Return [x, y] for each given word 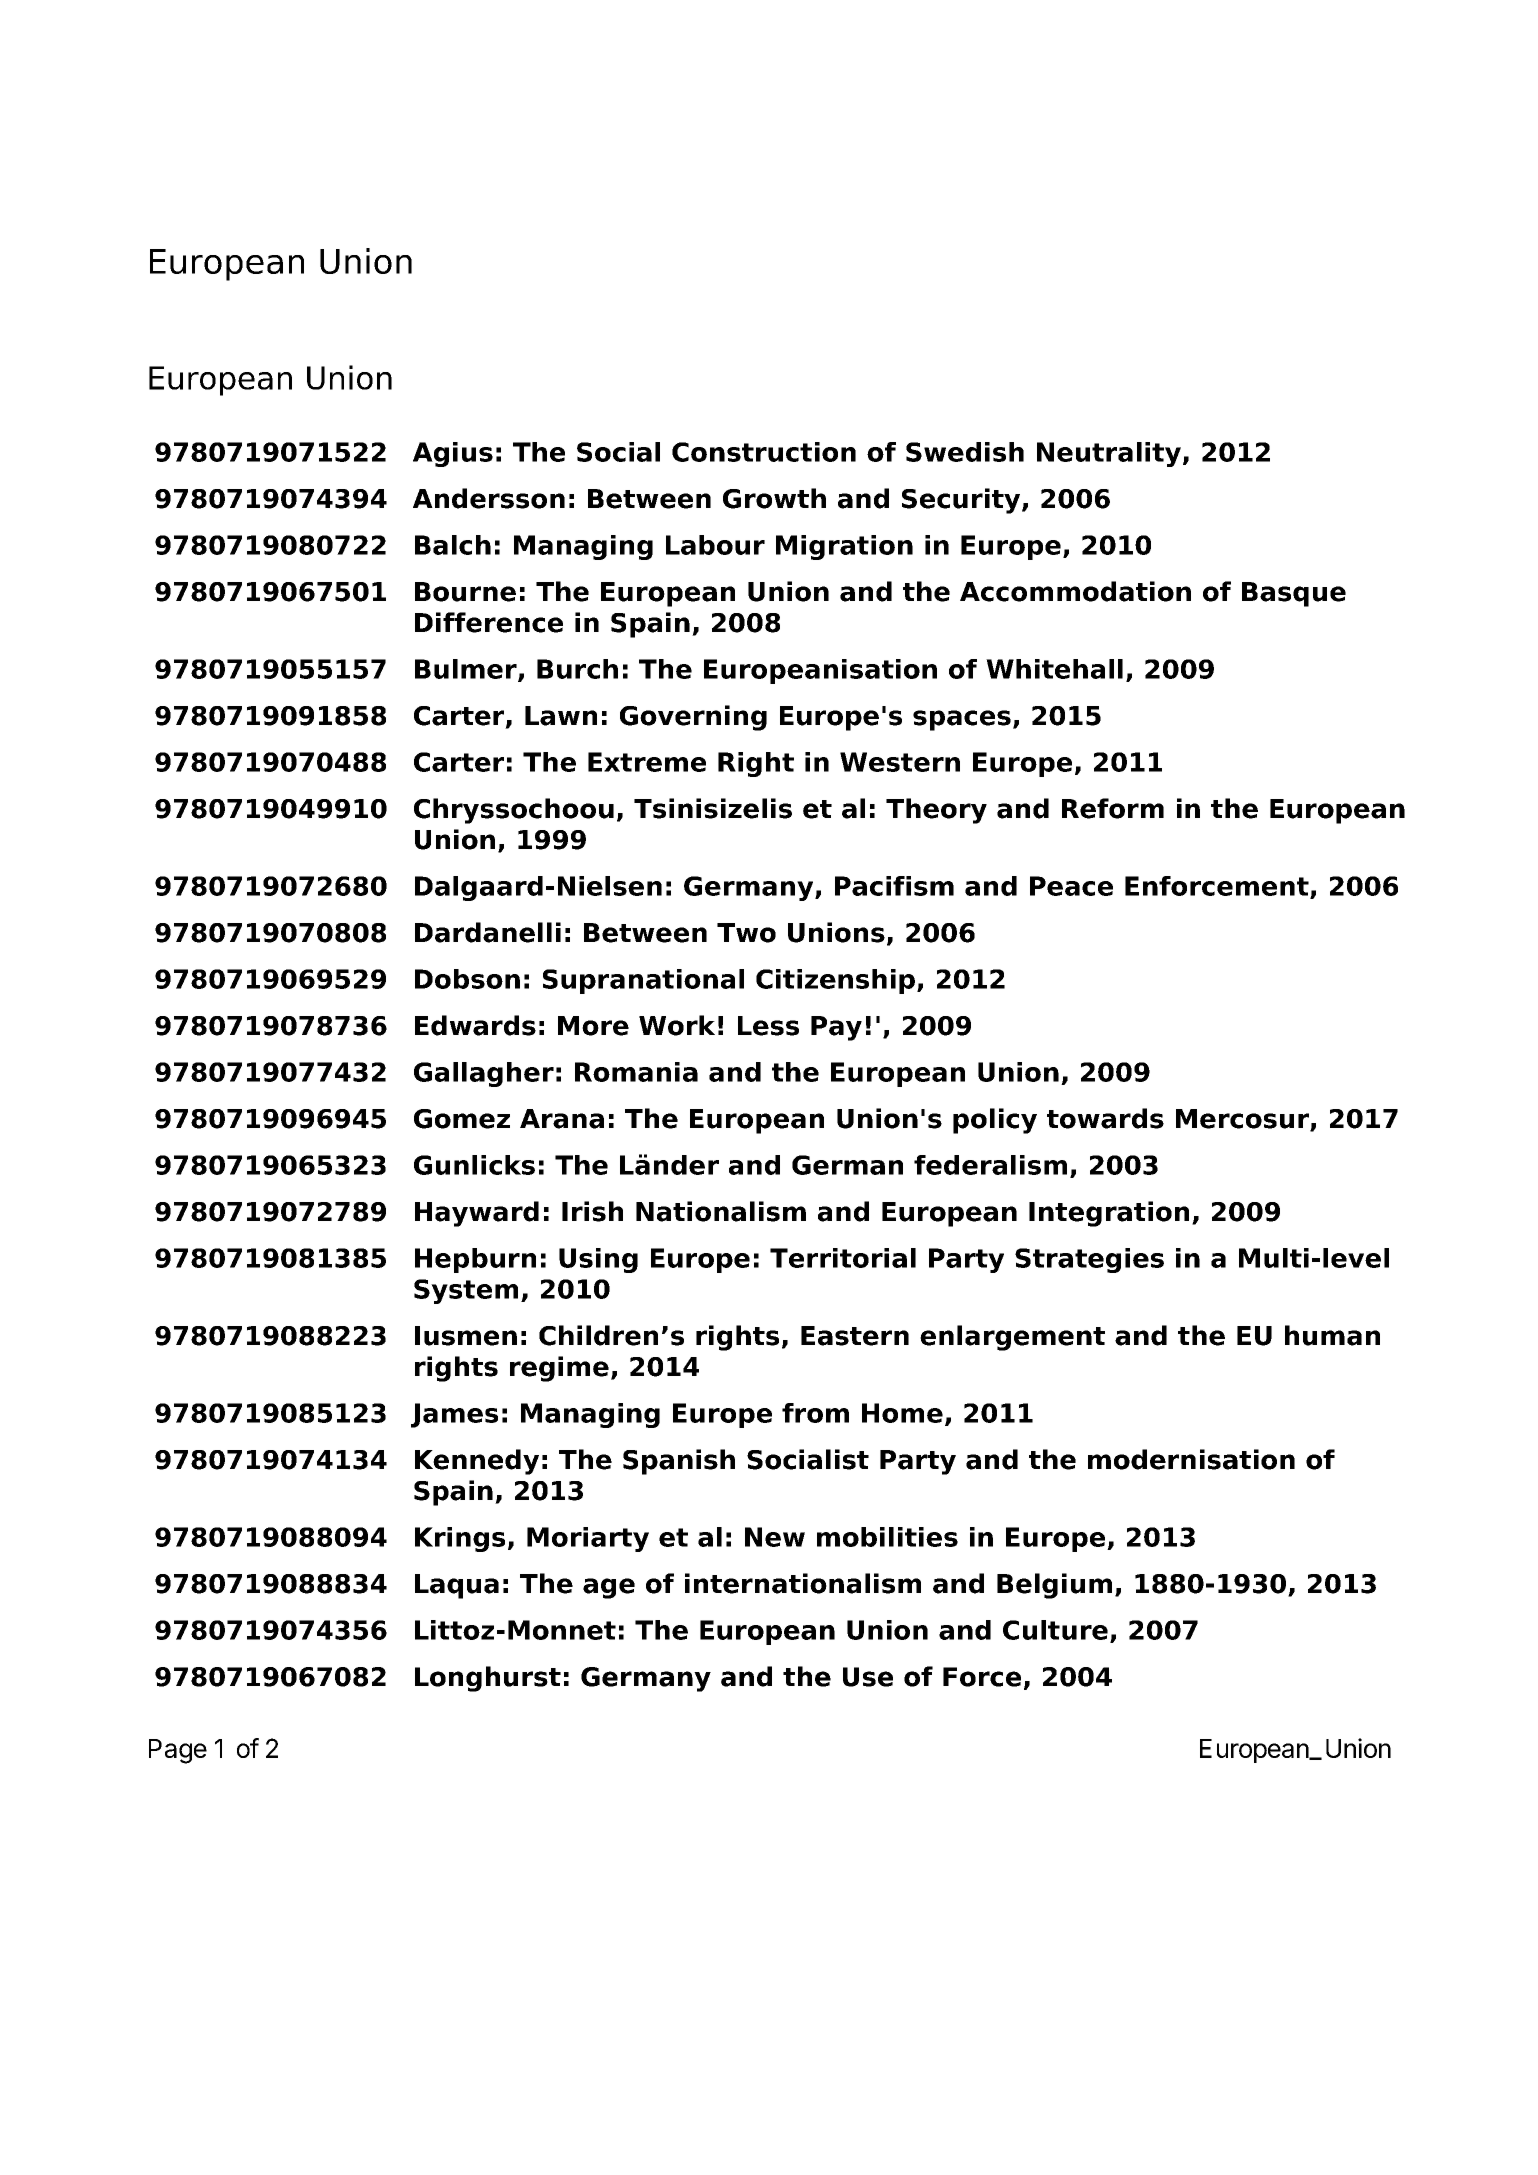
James [454, 1415]
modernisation [1191, 1459]
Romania [636, 1072]
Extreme [647, 762]
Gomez [462, 1119]
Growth [774, 498]
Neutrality [1109, 454]
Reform [1113, 808]
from [815, 1413]
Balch [453, 545]
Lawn [561, 716]
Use [868, 1677]
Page [178, 1751]
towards [1105, 1118]
